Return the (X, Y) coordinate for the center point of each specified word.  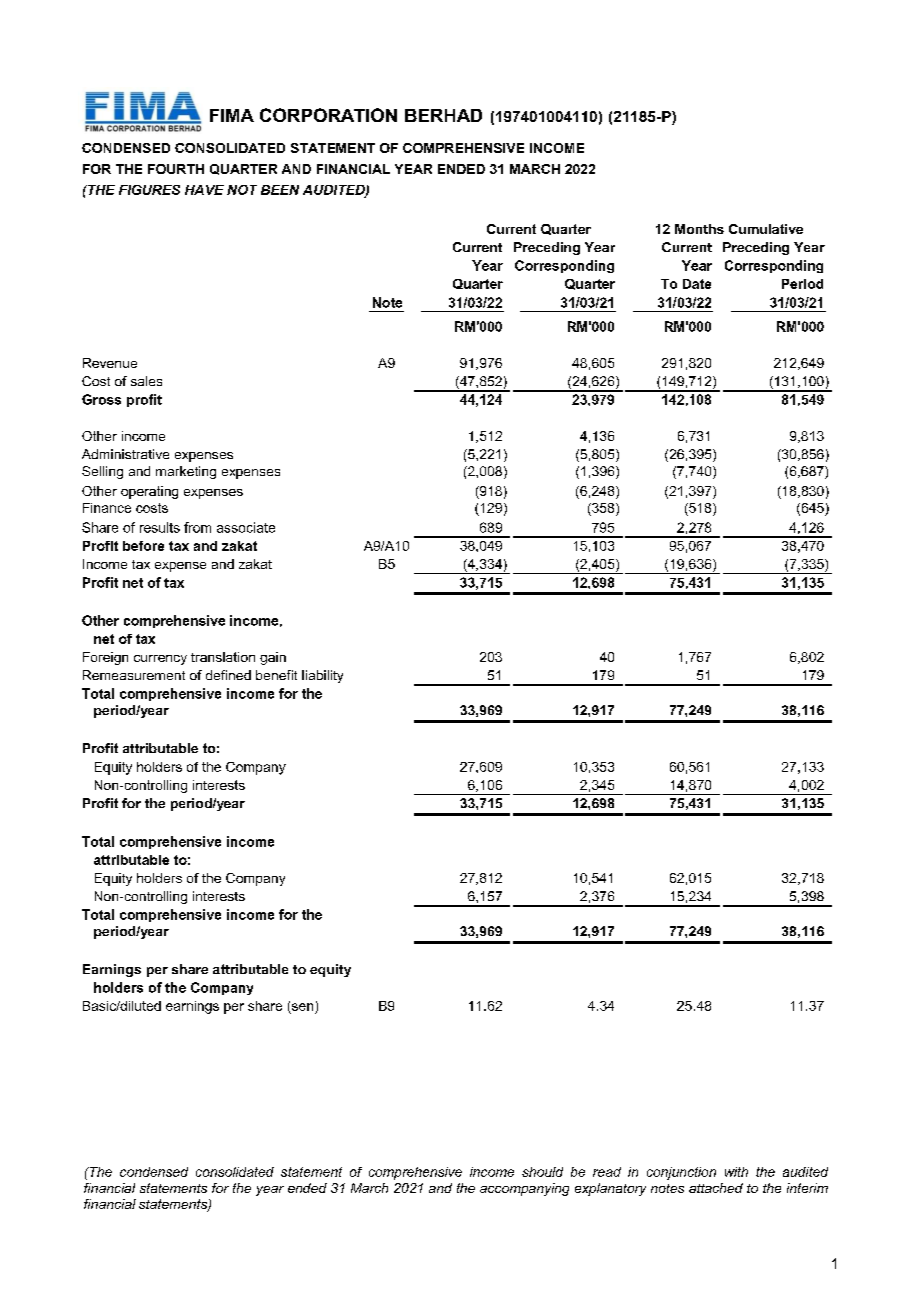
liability (322, 676)
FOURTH (176, 169)
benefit (276, 675)
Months (699, 229)
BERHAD (443, 115)
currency (160, 660)
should (542, 1172)
